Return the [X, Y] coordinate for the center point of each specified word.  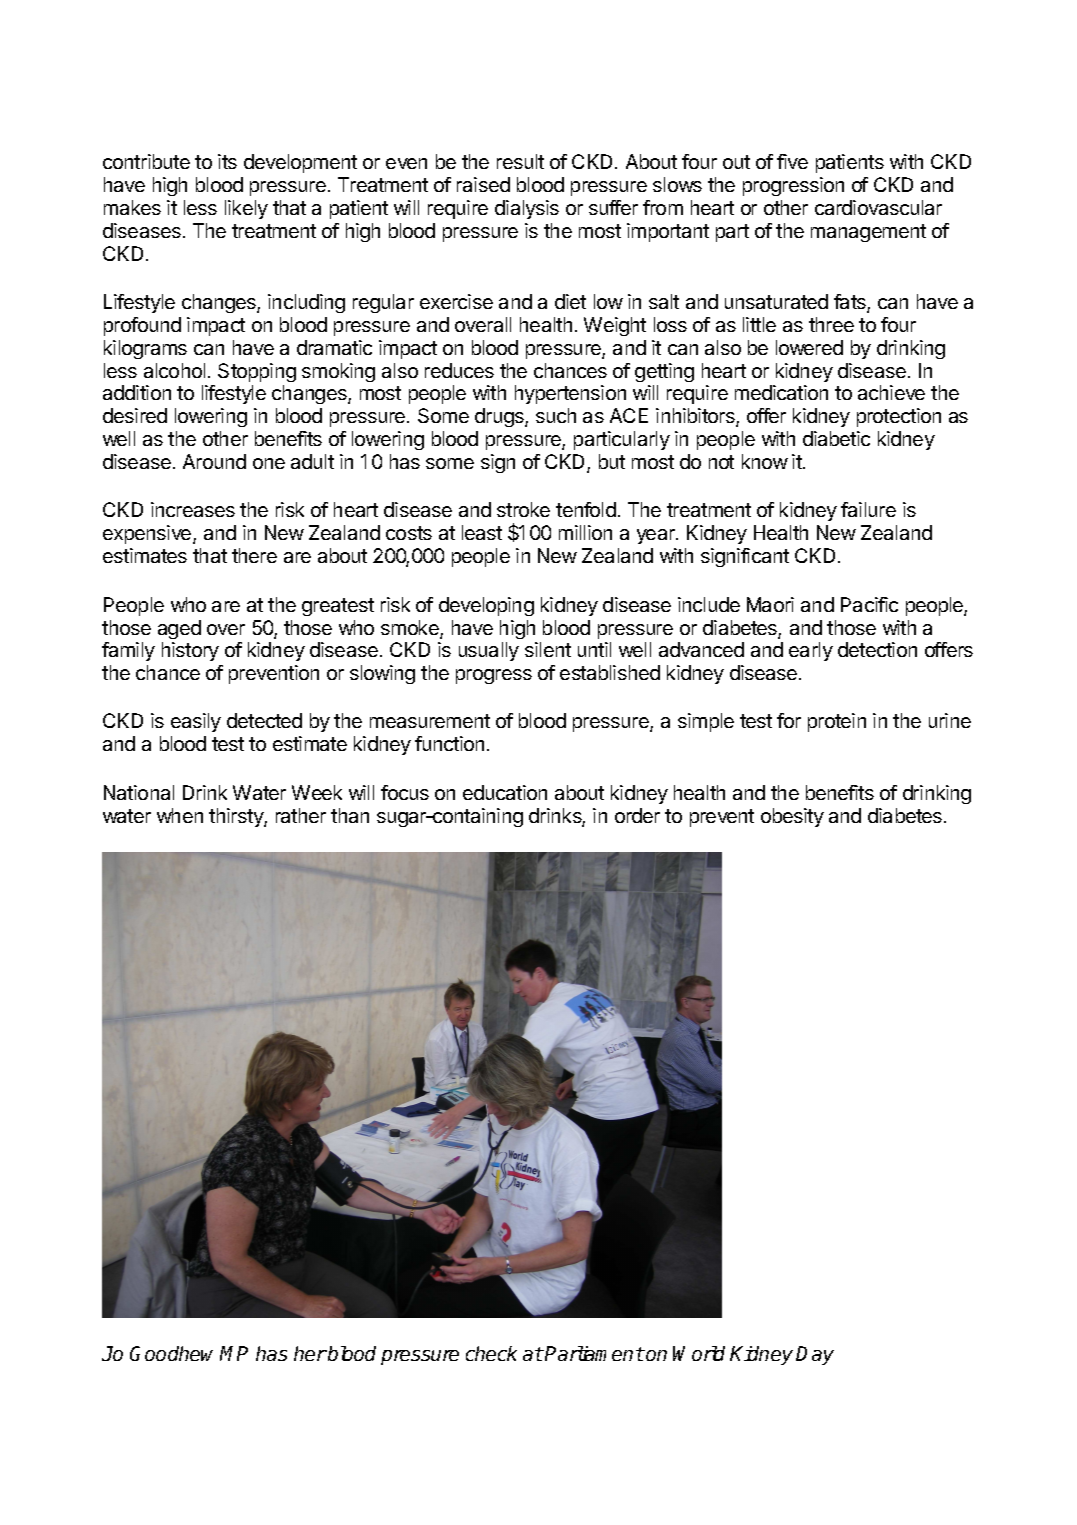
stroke [523, 509]
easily [196, 722]
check [491, 1353]
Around [214, 461]
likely [246, 209]
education [505, 792]
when [180, 815]
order [637, 815]
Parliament [594, 1353]
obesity [792, 817]
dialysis [527, 209]
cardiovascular [878, 207]
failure [868, 509]
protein [837, 722]
